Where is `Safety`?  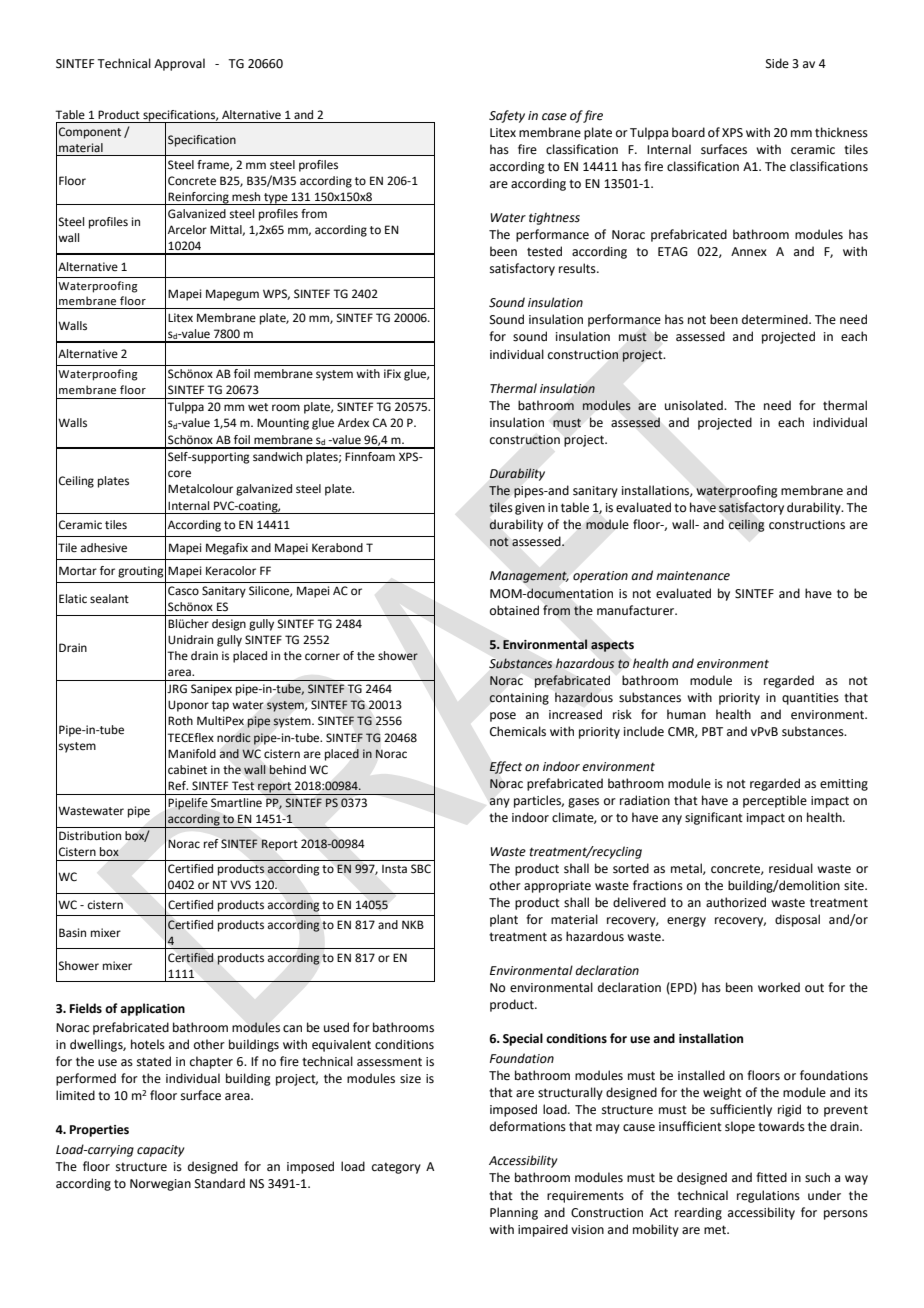
Safety is located at coordinates (507, 116).
